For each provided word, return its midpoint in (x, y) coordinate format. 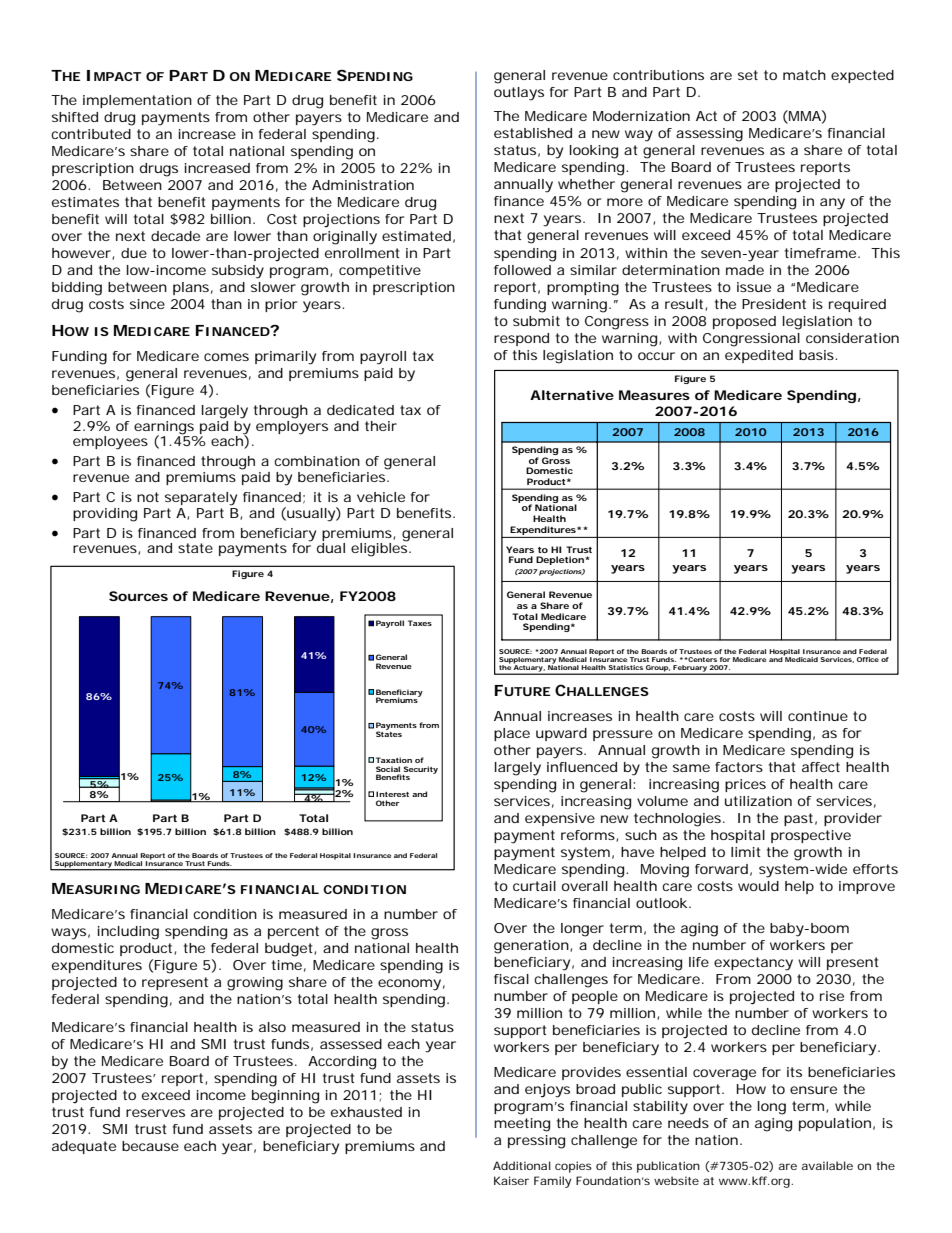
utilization (758, 801)
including (128, 933)
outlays (519, 94)
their (381, 426)
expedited (759, 356)
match (804, 75)
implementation (137, 101)
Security (420, 771)
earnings (164, 428)
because (150, 1146)
